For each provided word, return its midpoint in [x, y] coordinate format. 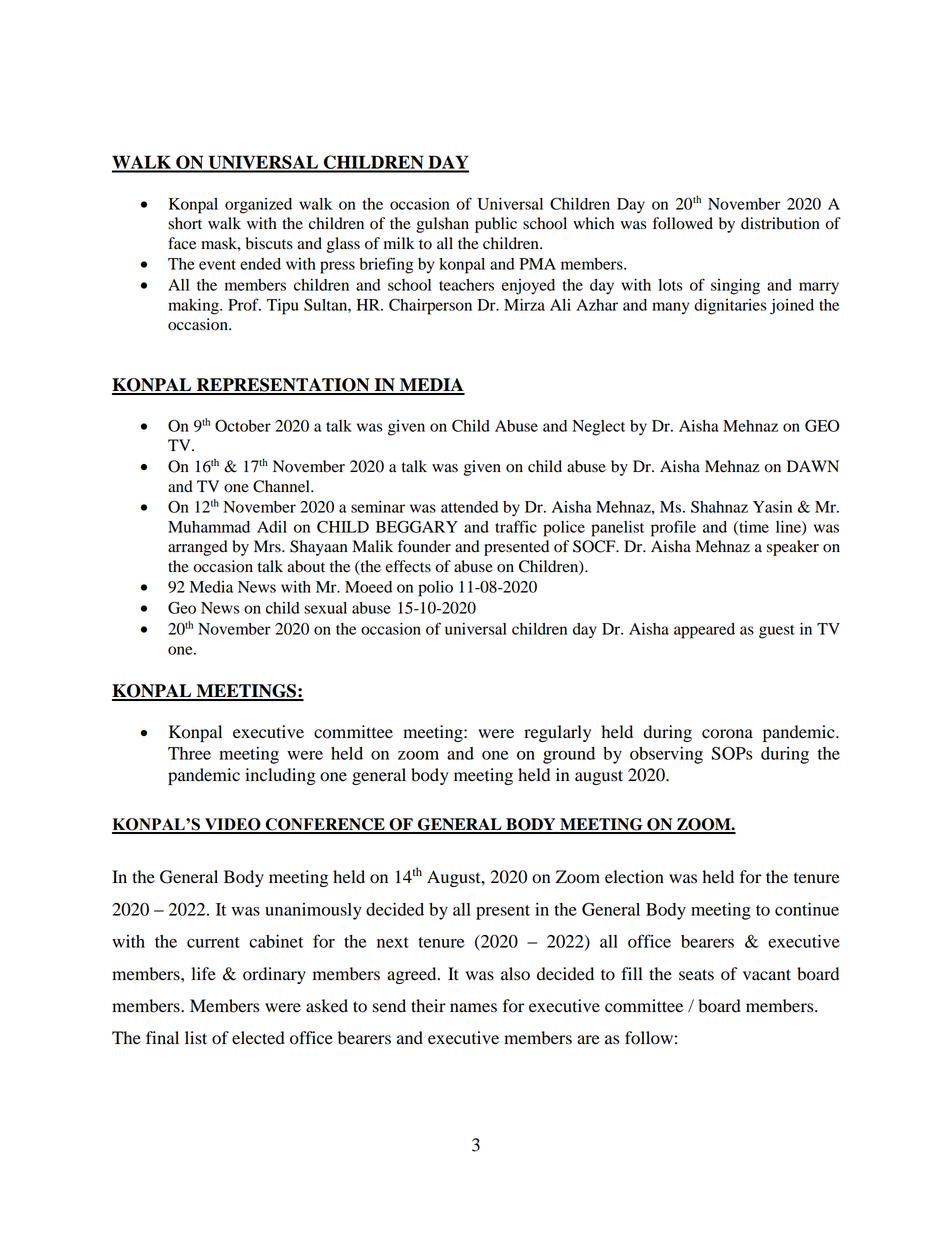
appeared [704, 631]
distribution [780, 223]
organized [258, 206]
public [496, 225]
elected [258, 1038]
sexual [325, 608]
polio [435, 589]
